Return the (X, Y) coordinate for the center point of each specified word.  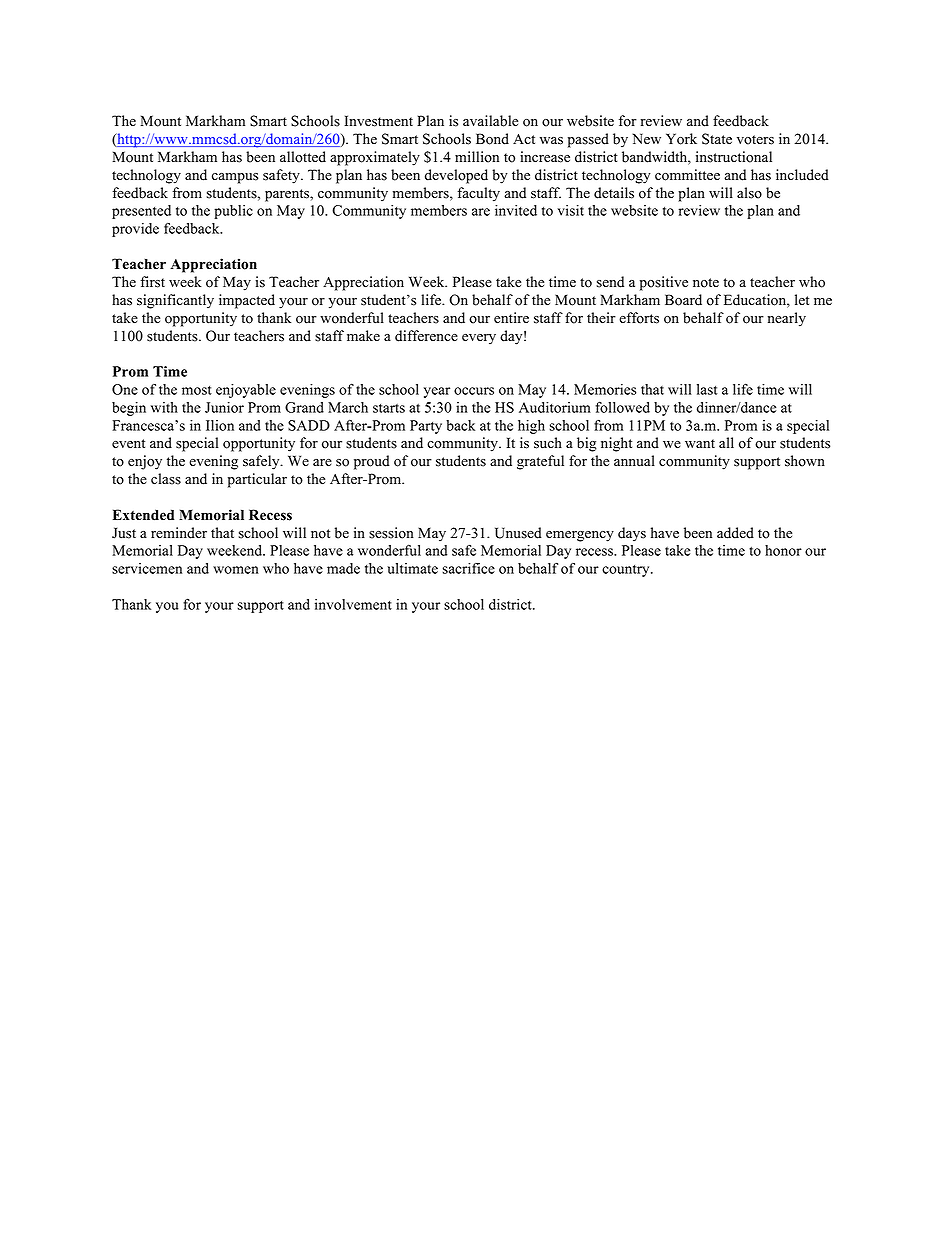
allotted (303, 157)
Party (426, 427)
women (236, 570)
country (627, 571)
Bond (492, 139)
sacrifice (468, 568)
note (706, 283)
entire (511, 318)
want (700, 443)
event (128, 444)
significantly (175, 301)
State (717, 139)
